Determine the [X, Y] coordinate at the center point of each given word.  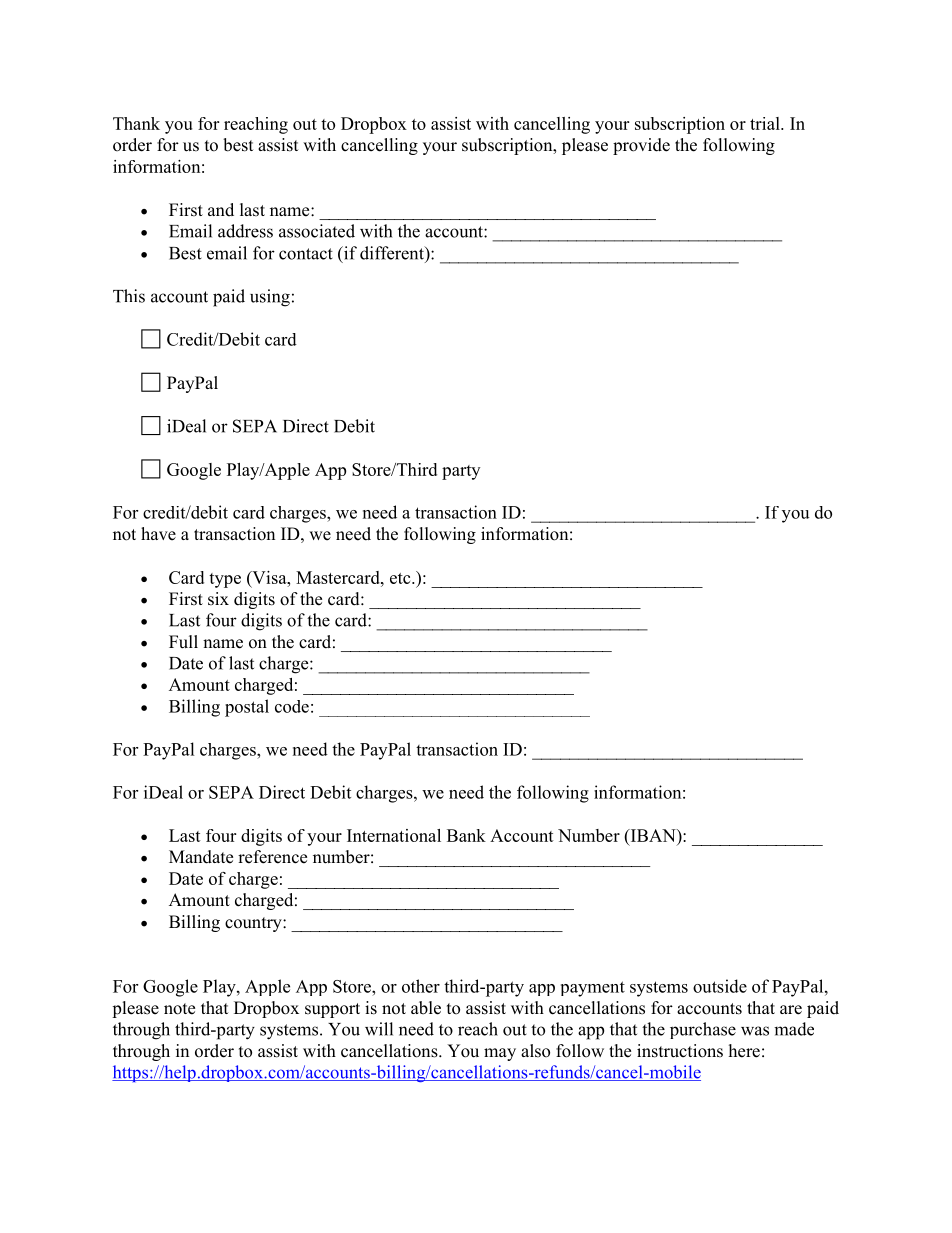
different [393, 253]
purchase [703, 1030]
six [218, 599]
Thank [136, 123]
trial [766, 123]
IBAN [653, 835]
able [426, 1008]
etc [401, 578]
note [179, 1009]
